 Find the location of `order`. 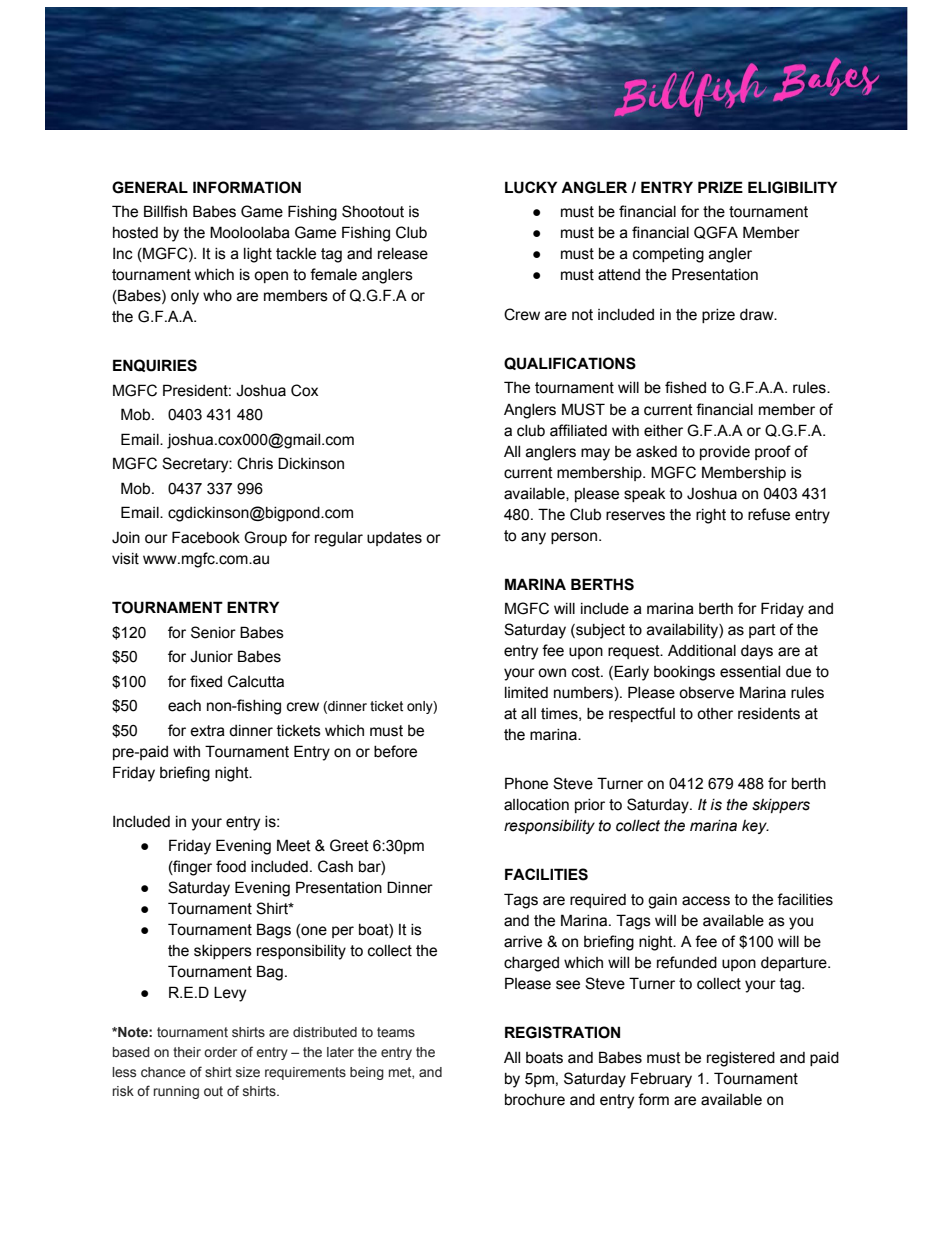

order is located at coordinates (220, 1052).
